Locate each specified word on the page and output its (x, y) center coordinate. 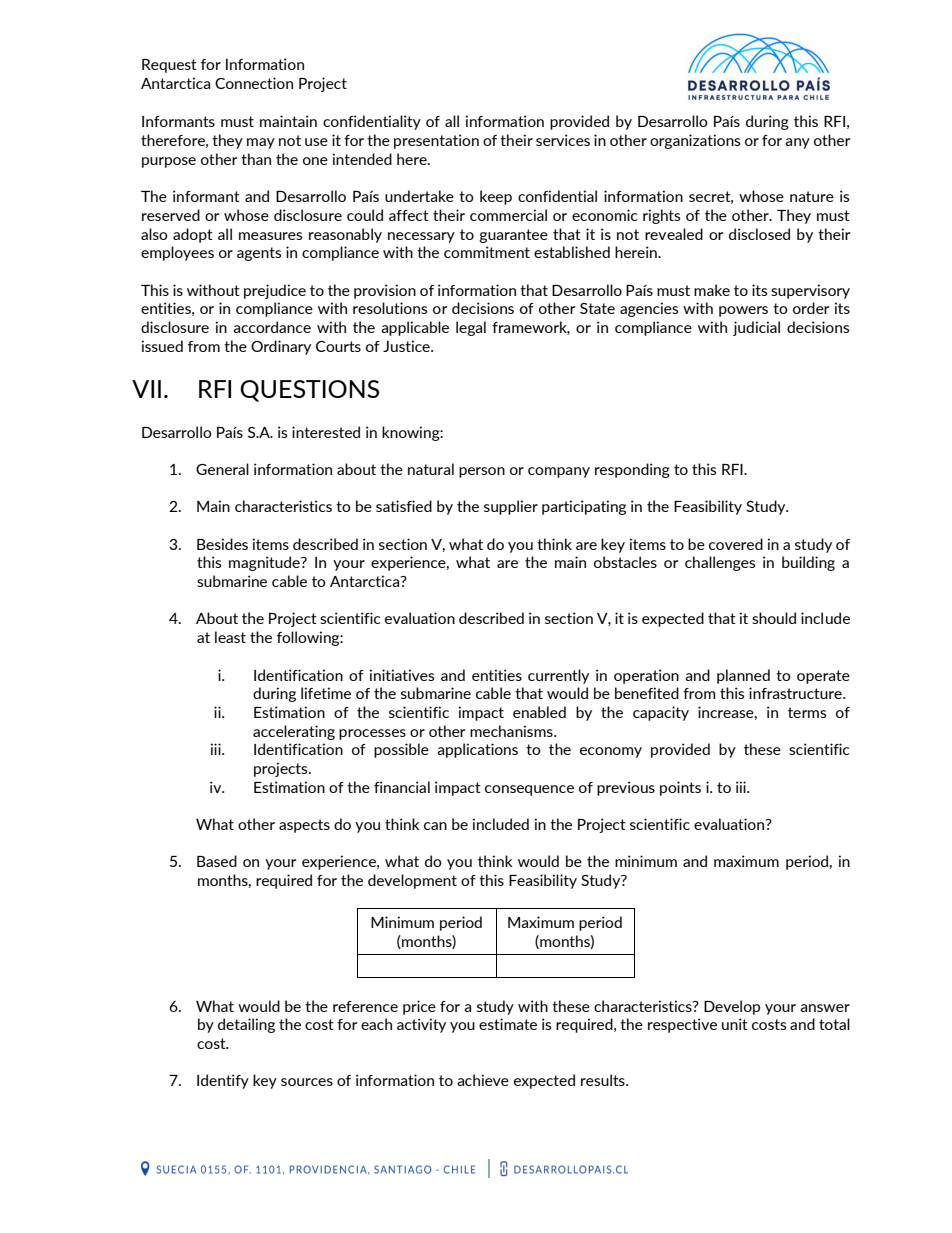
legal (471, 328)
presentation (436, 141)
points (680, 788)
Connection (254, 83)
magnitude (265, 563)
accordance (272, 327)
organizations (695, 141)
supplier (511, 507)
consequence (529, 790)
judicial (756, 328)
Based (217, 861)
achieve (483, 1080)
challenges (720, 563)
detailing (246, 1025)
